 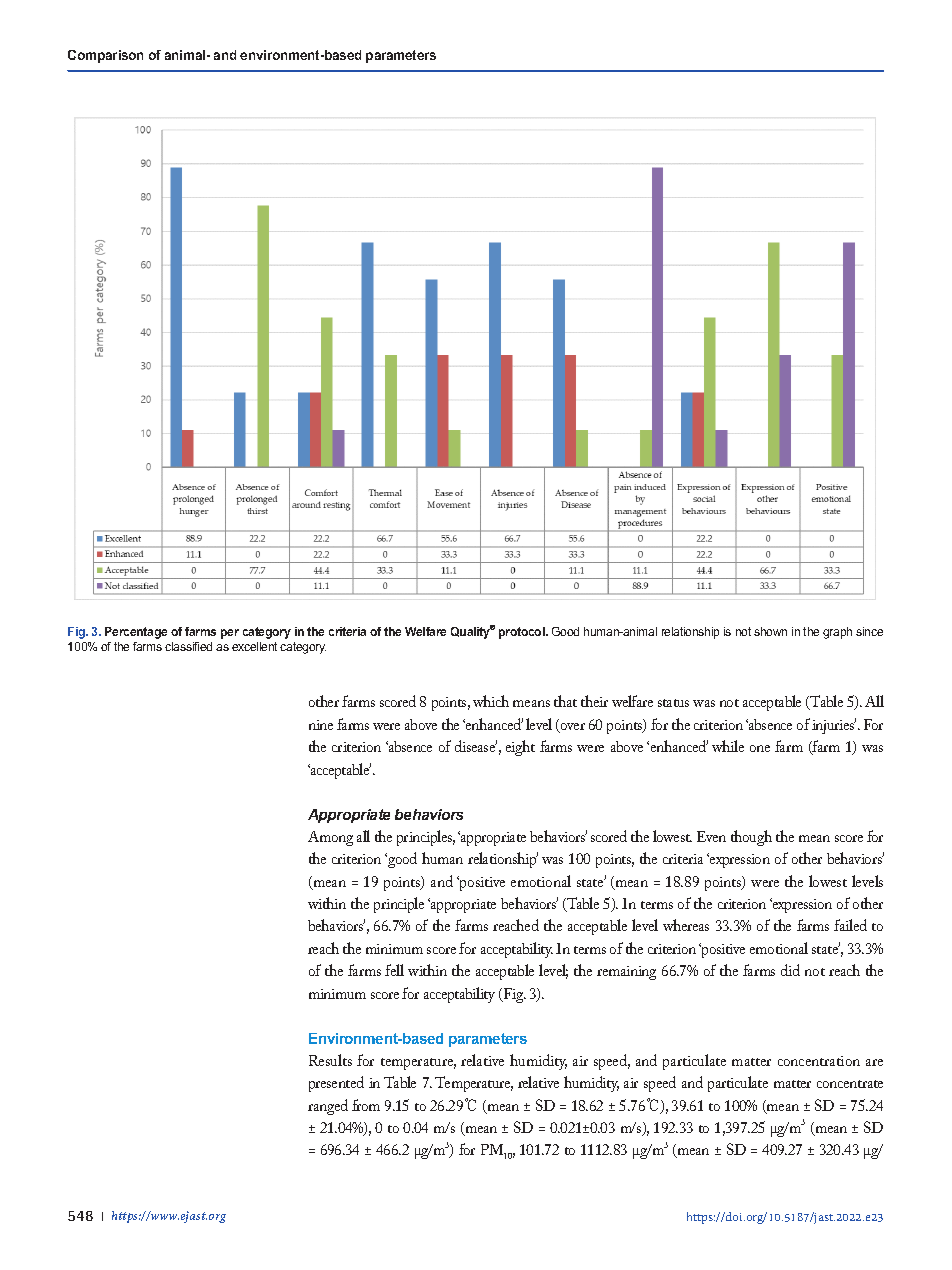 I want to click on Results, so click(x=330, y=1060).
